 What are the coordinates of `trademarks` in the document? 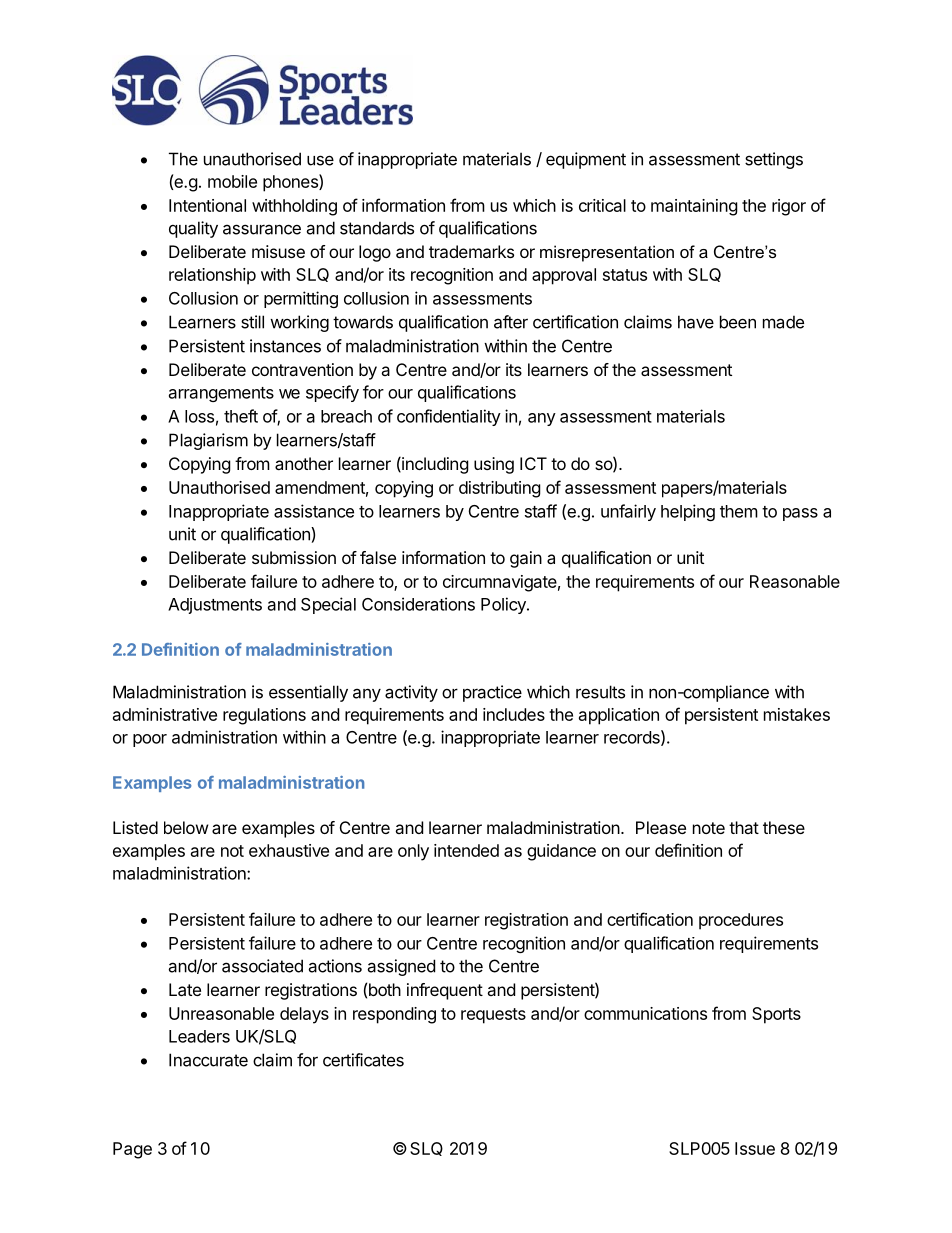 It's located at (471, 251).
